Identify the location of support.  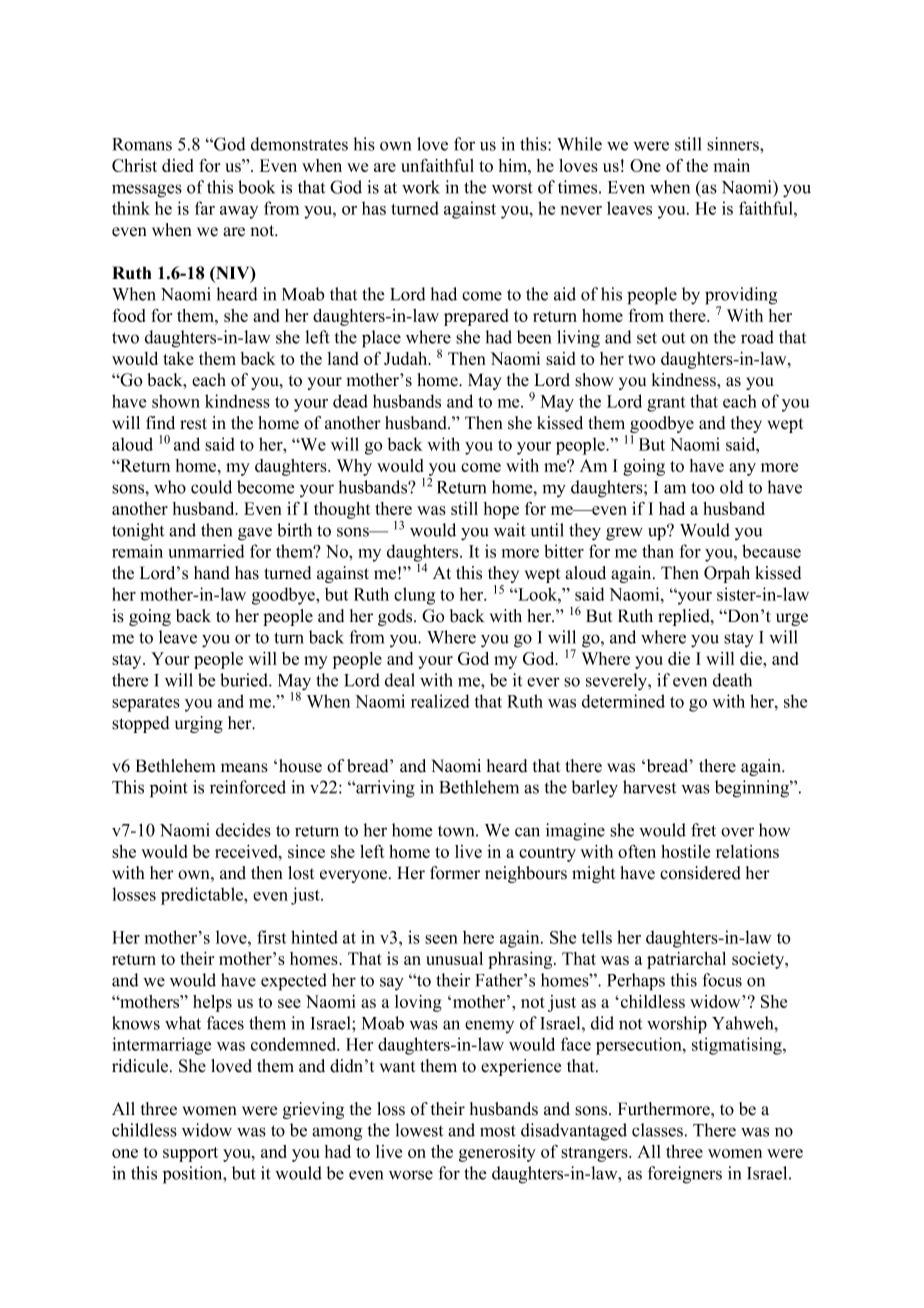
(190, 1154).
